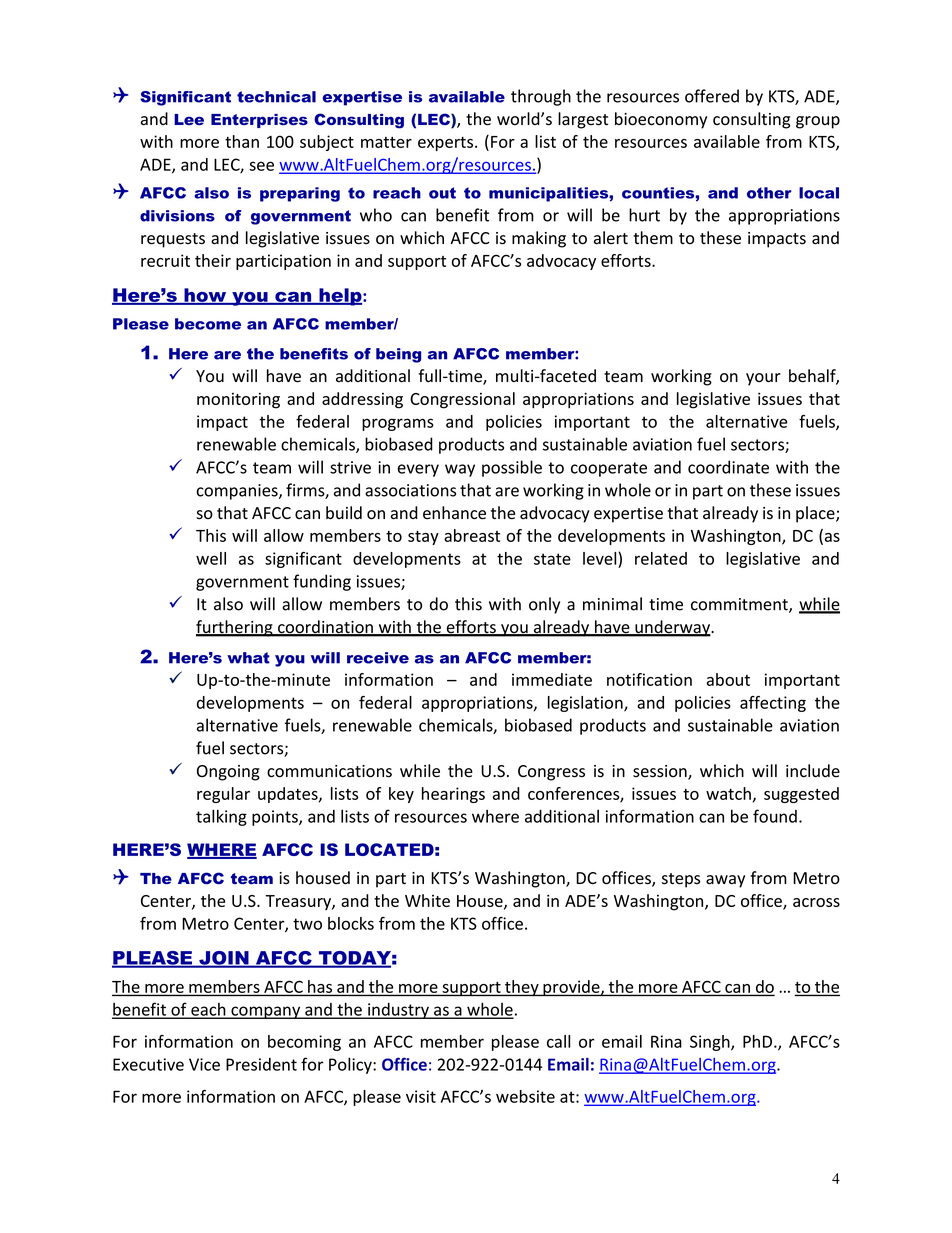 The width and height of the document is (952, 1233). Describe the element at coordinates (445, 144) in the document. I see `experts` at that location.
